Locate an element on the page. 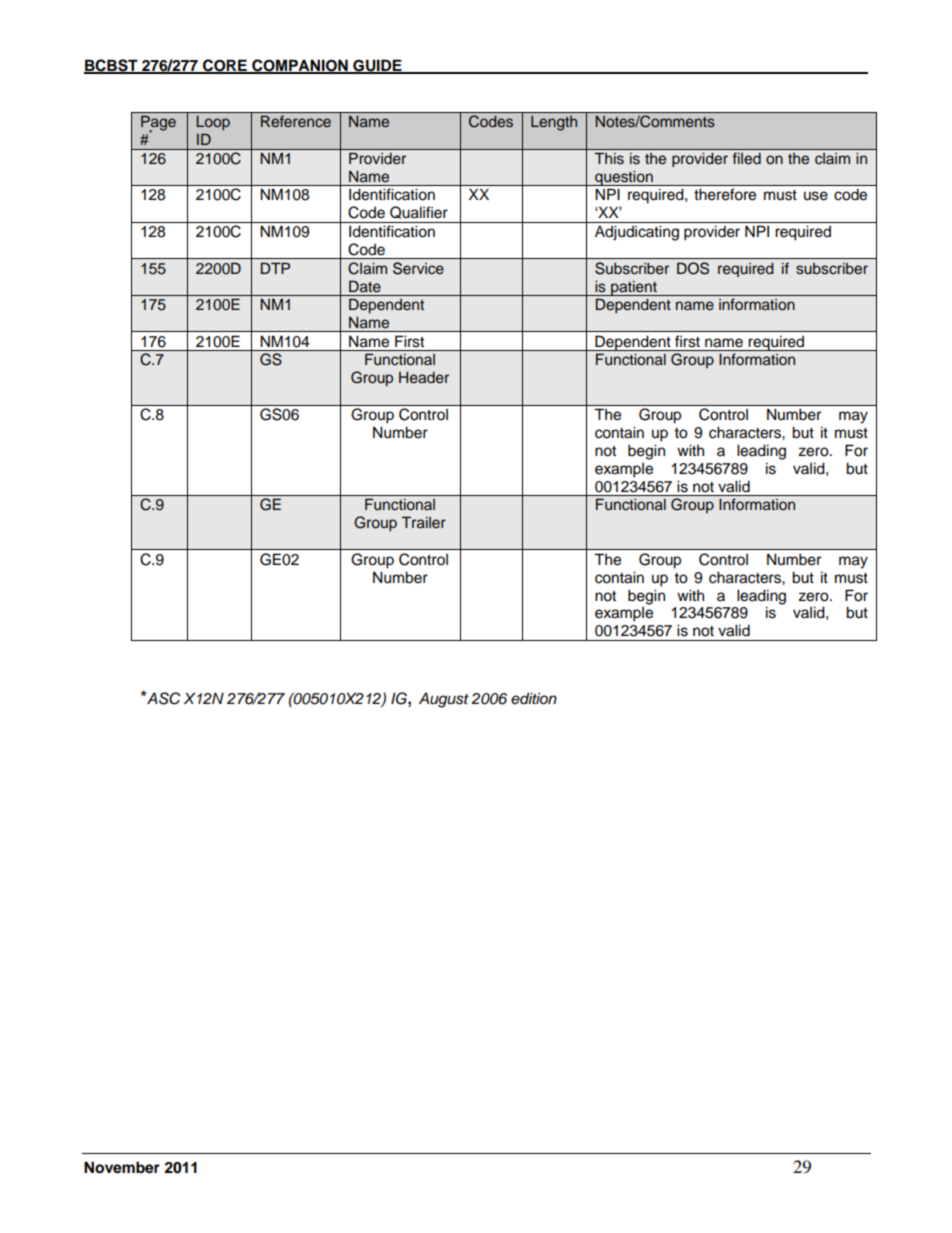 The image size is (952, 1233). Trailer is located at coordinates (423, 522).
